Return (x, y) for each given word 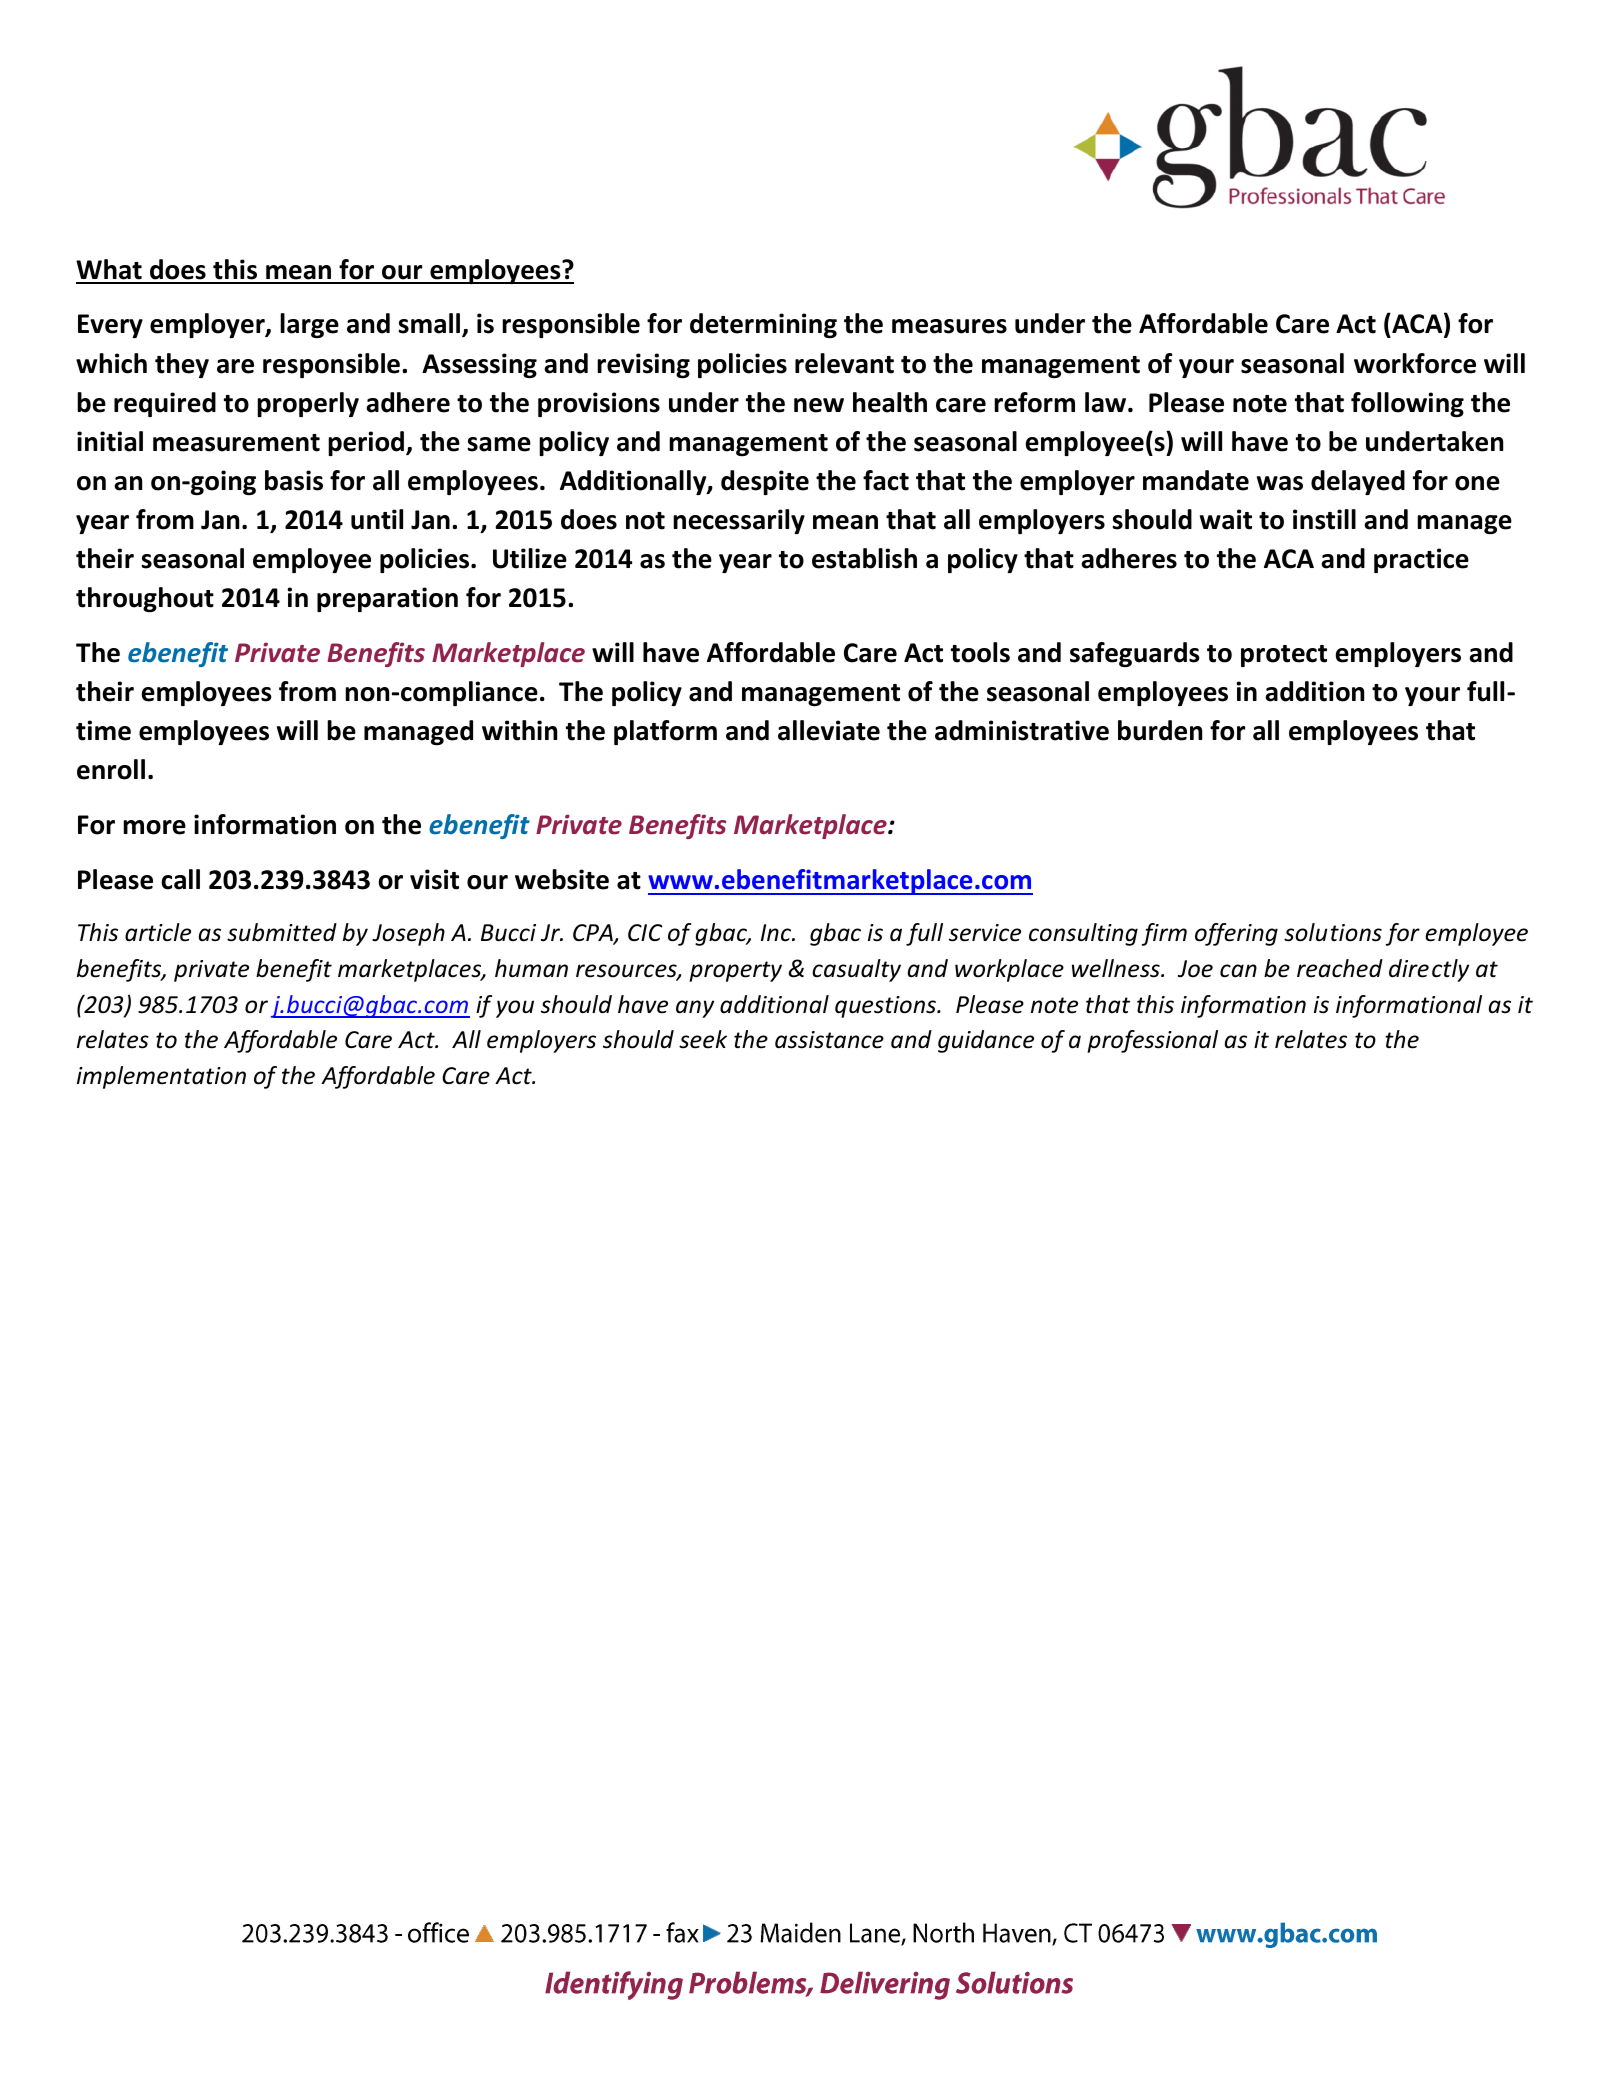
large (309, 325)
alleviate (829, 730)
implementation (161, 1077)
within (519, 730)
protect (1284, 656)
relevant (844, 363)
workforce (1415, 363)
